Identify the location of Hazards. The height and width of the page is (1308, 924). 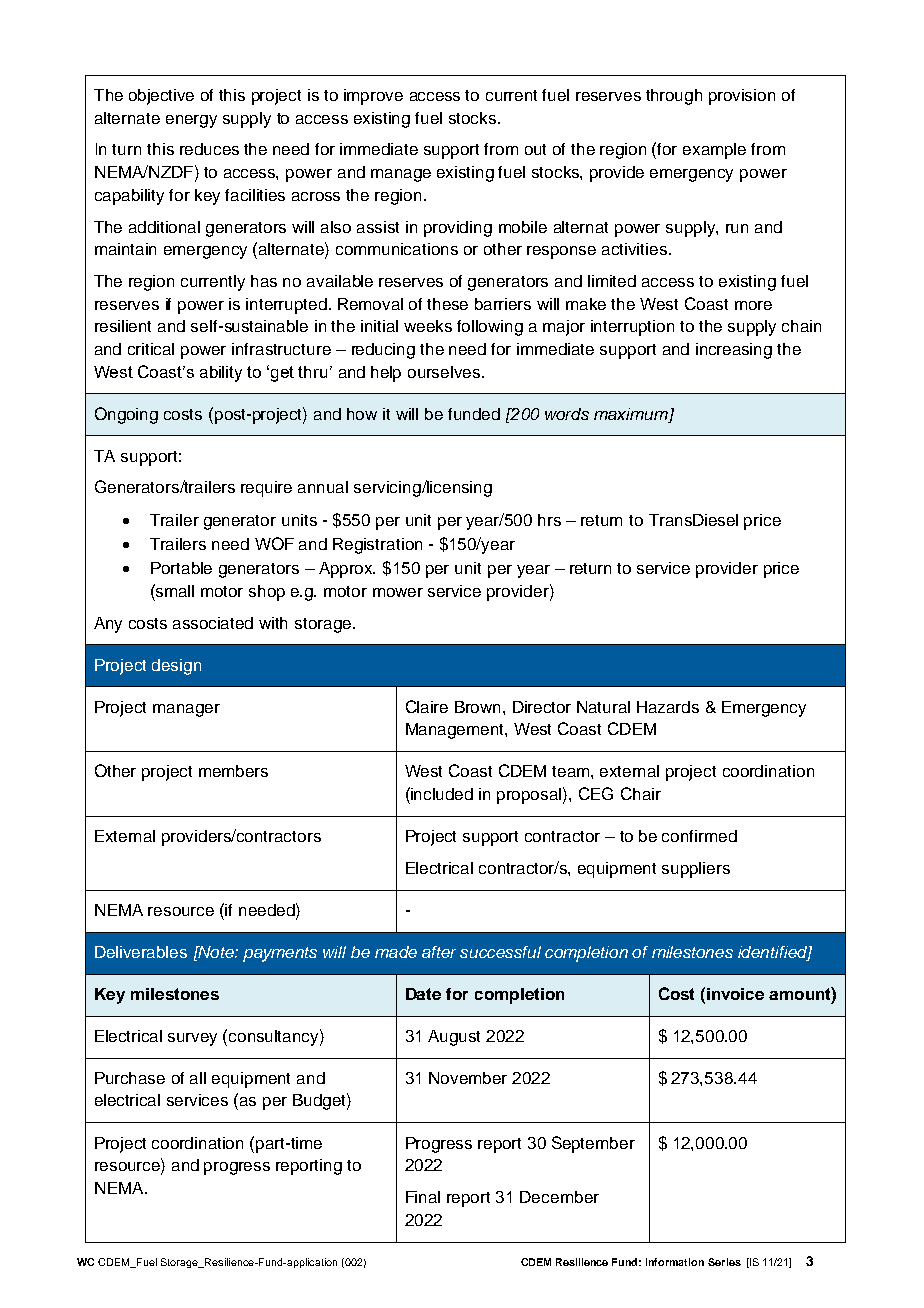
(668, 707).
